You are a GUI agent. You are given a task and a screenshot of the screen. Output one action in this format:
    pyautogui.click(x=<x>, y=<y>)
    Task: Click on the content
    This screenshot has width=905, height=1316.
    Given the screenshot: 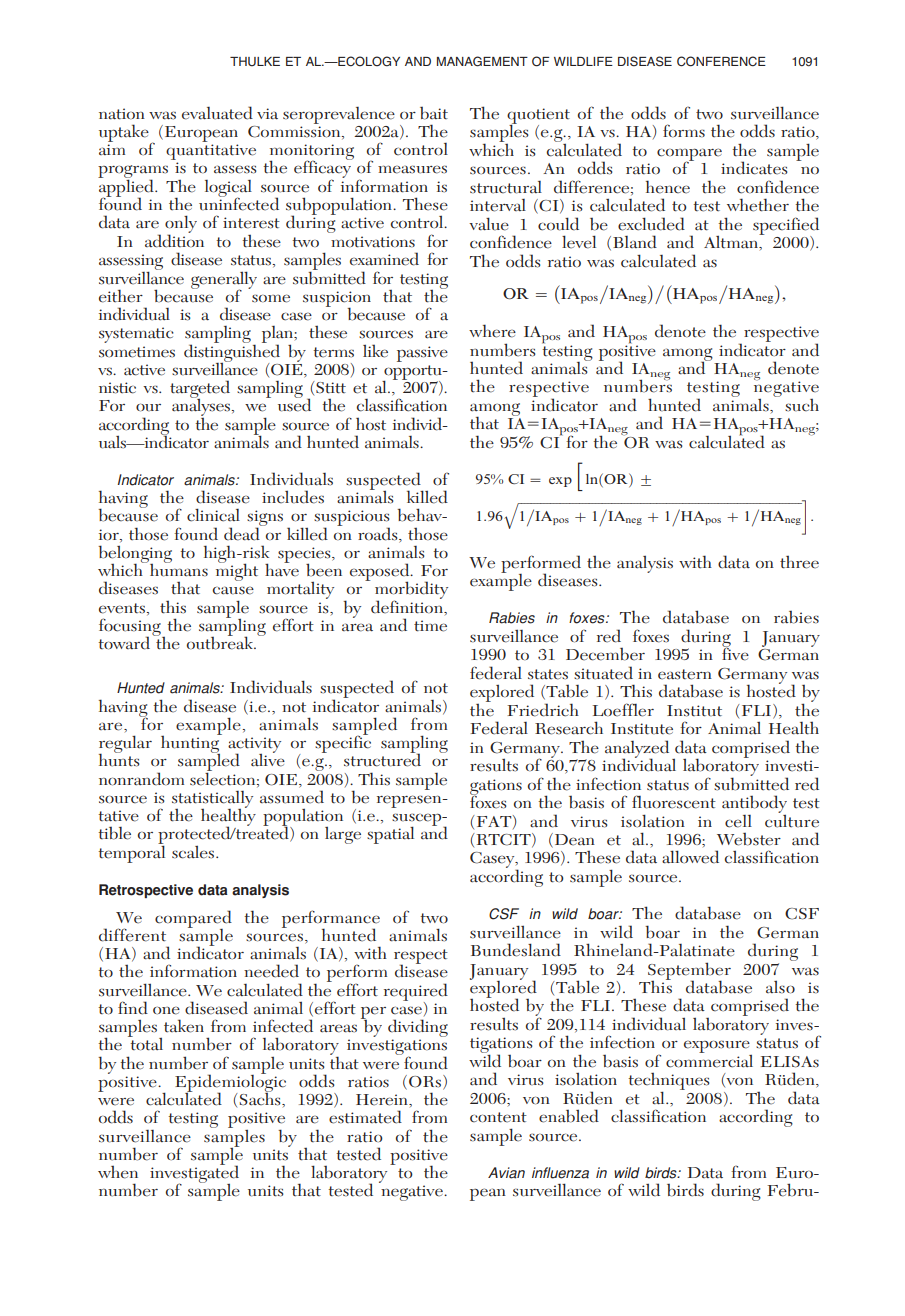 What is the action you would take?
    pyautogui.click(x=498, y=1117)
